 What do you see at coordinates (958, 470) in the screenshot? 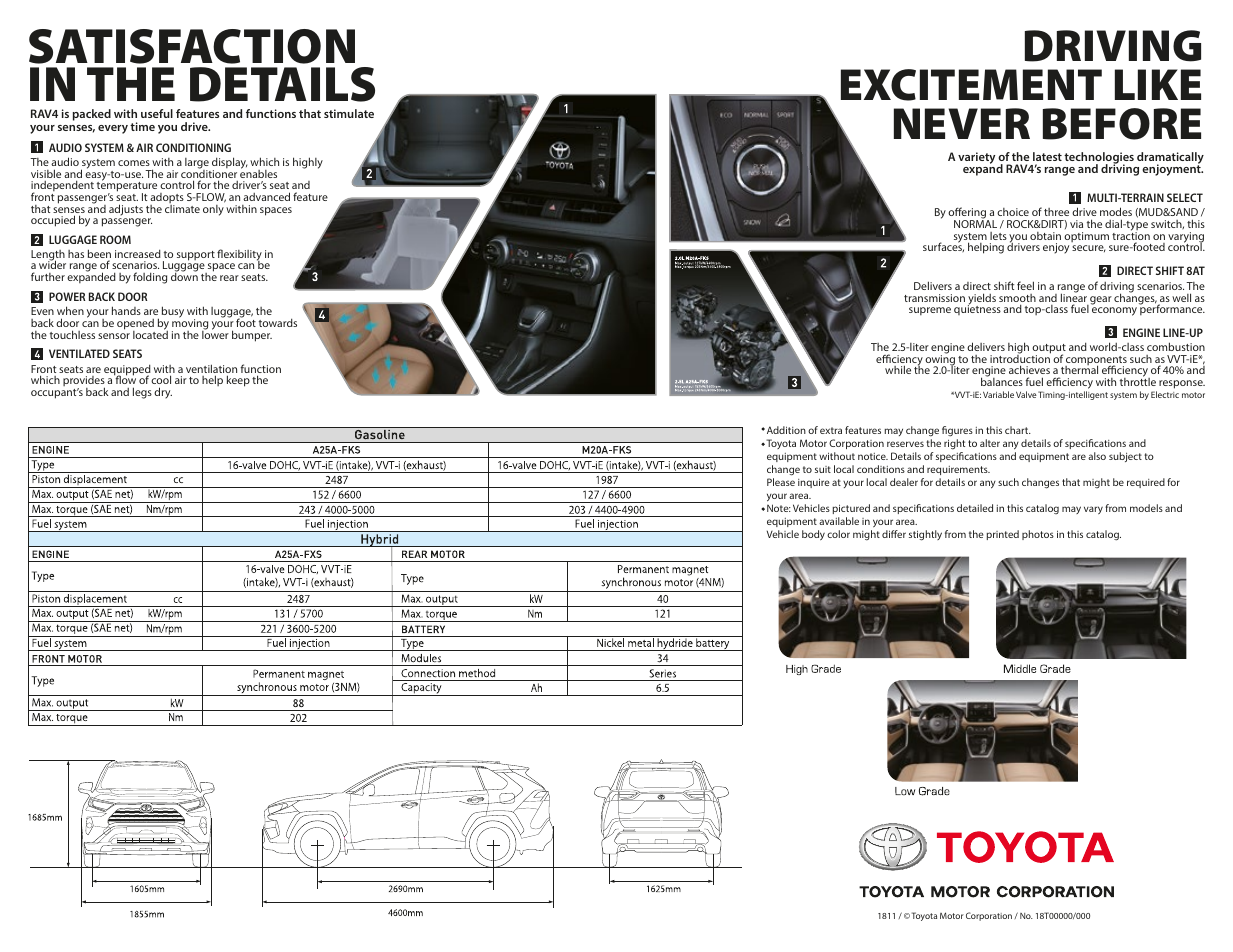
I see `requirements` at bounding box center [958, 470].
